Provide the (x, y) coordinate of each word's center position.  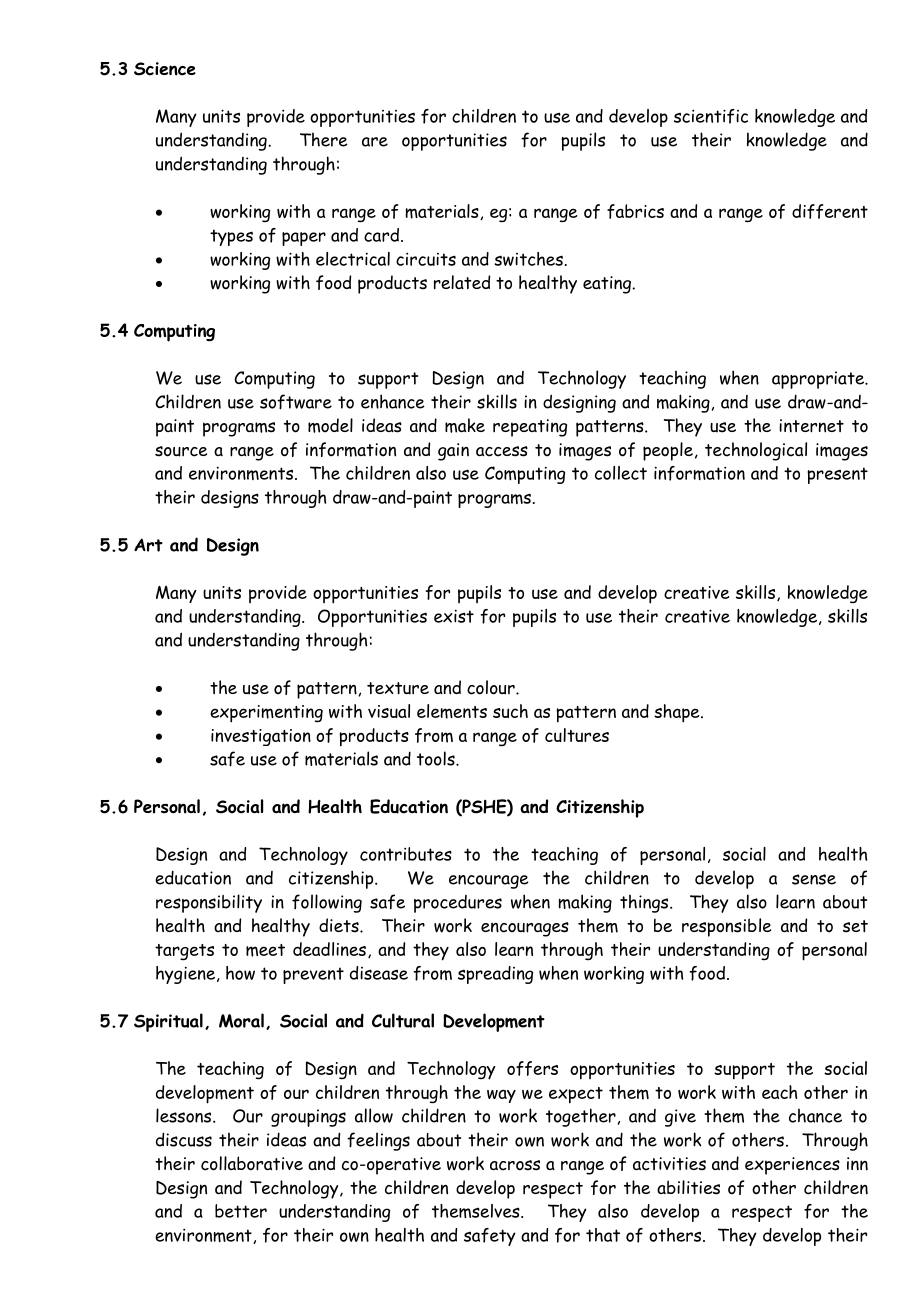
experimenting (266, 714)
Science (165, 69)
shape (678, 713)
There (324, 139)
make (465, 425)
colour (492, 687)
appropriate (819, 380)
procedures (458, 904)
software (296, 402)
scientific (711, 116)
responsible (726, 927)
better (241, 1211)
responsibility (209, 903)
